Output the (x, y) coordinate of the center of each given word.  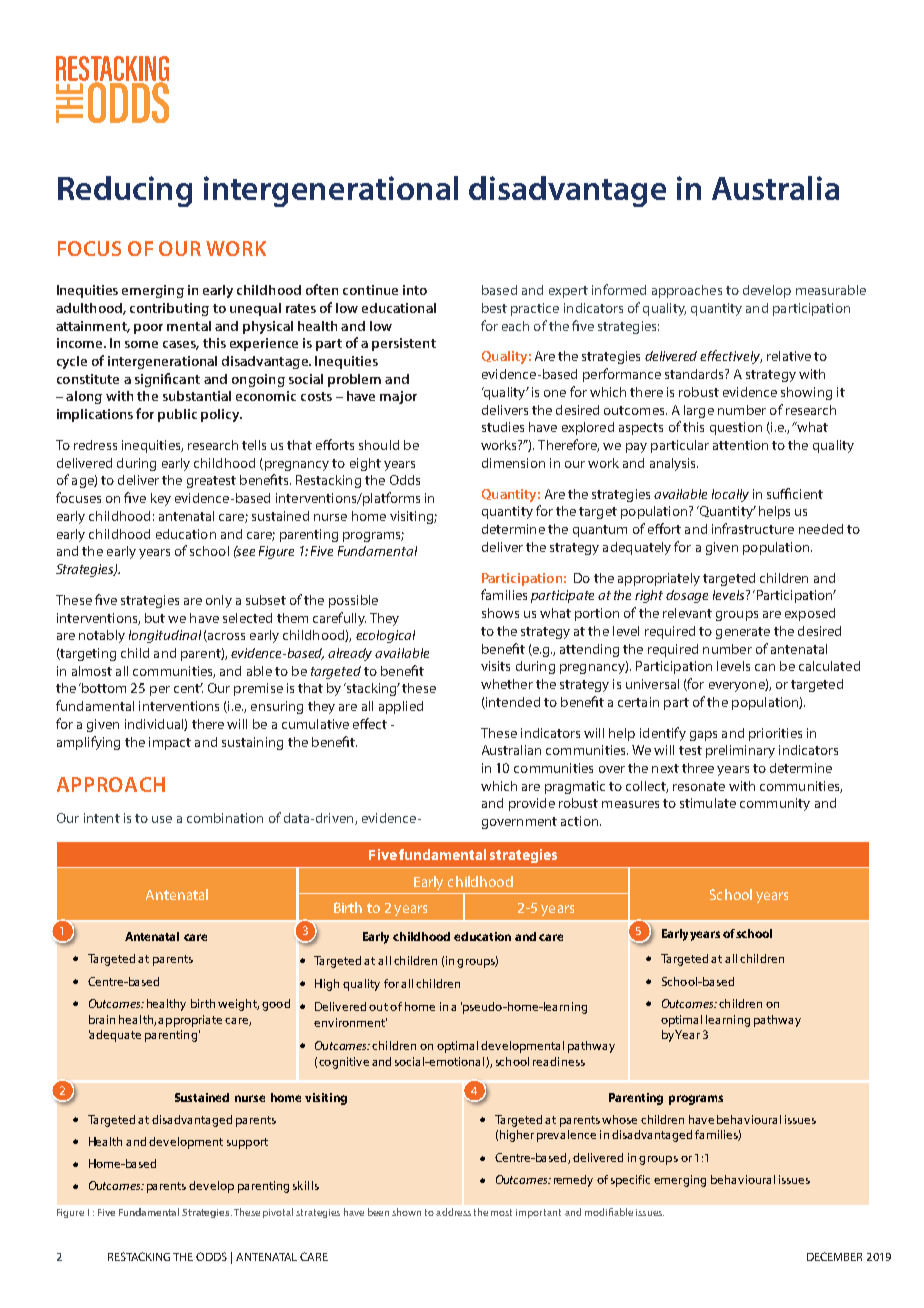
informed (619, 289)
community (775, 804)
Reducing (125, 191)
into (415, 290)
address (453, 1212)
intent (102, 818)
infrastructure (753, 528)
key (161, 499)
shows (500, 613)
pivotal (278, 1213)
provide (532, 804)
